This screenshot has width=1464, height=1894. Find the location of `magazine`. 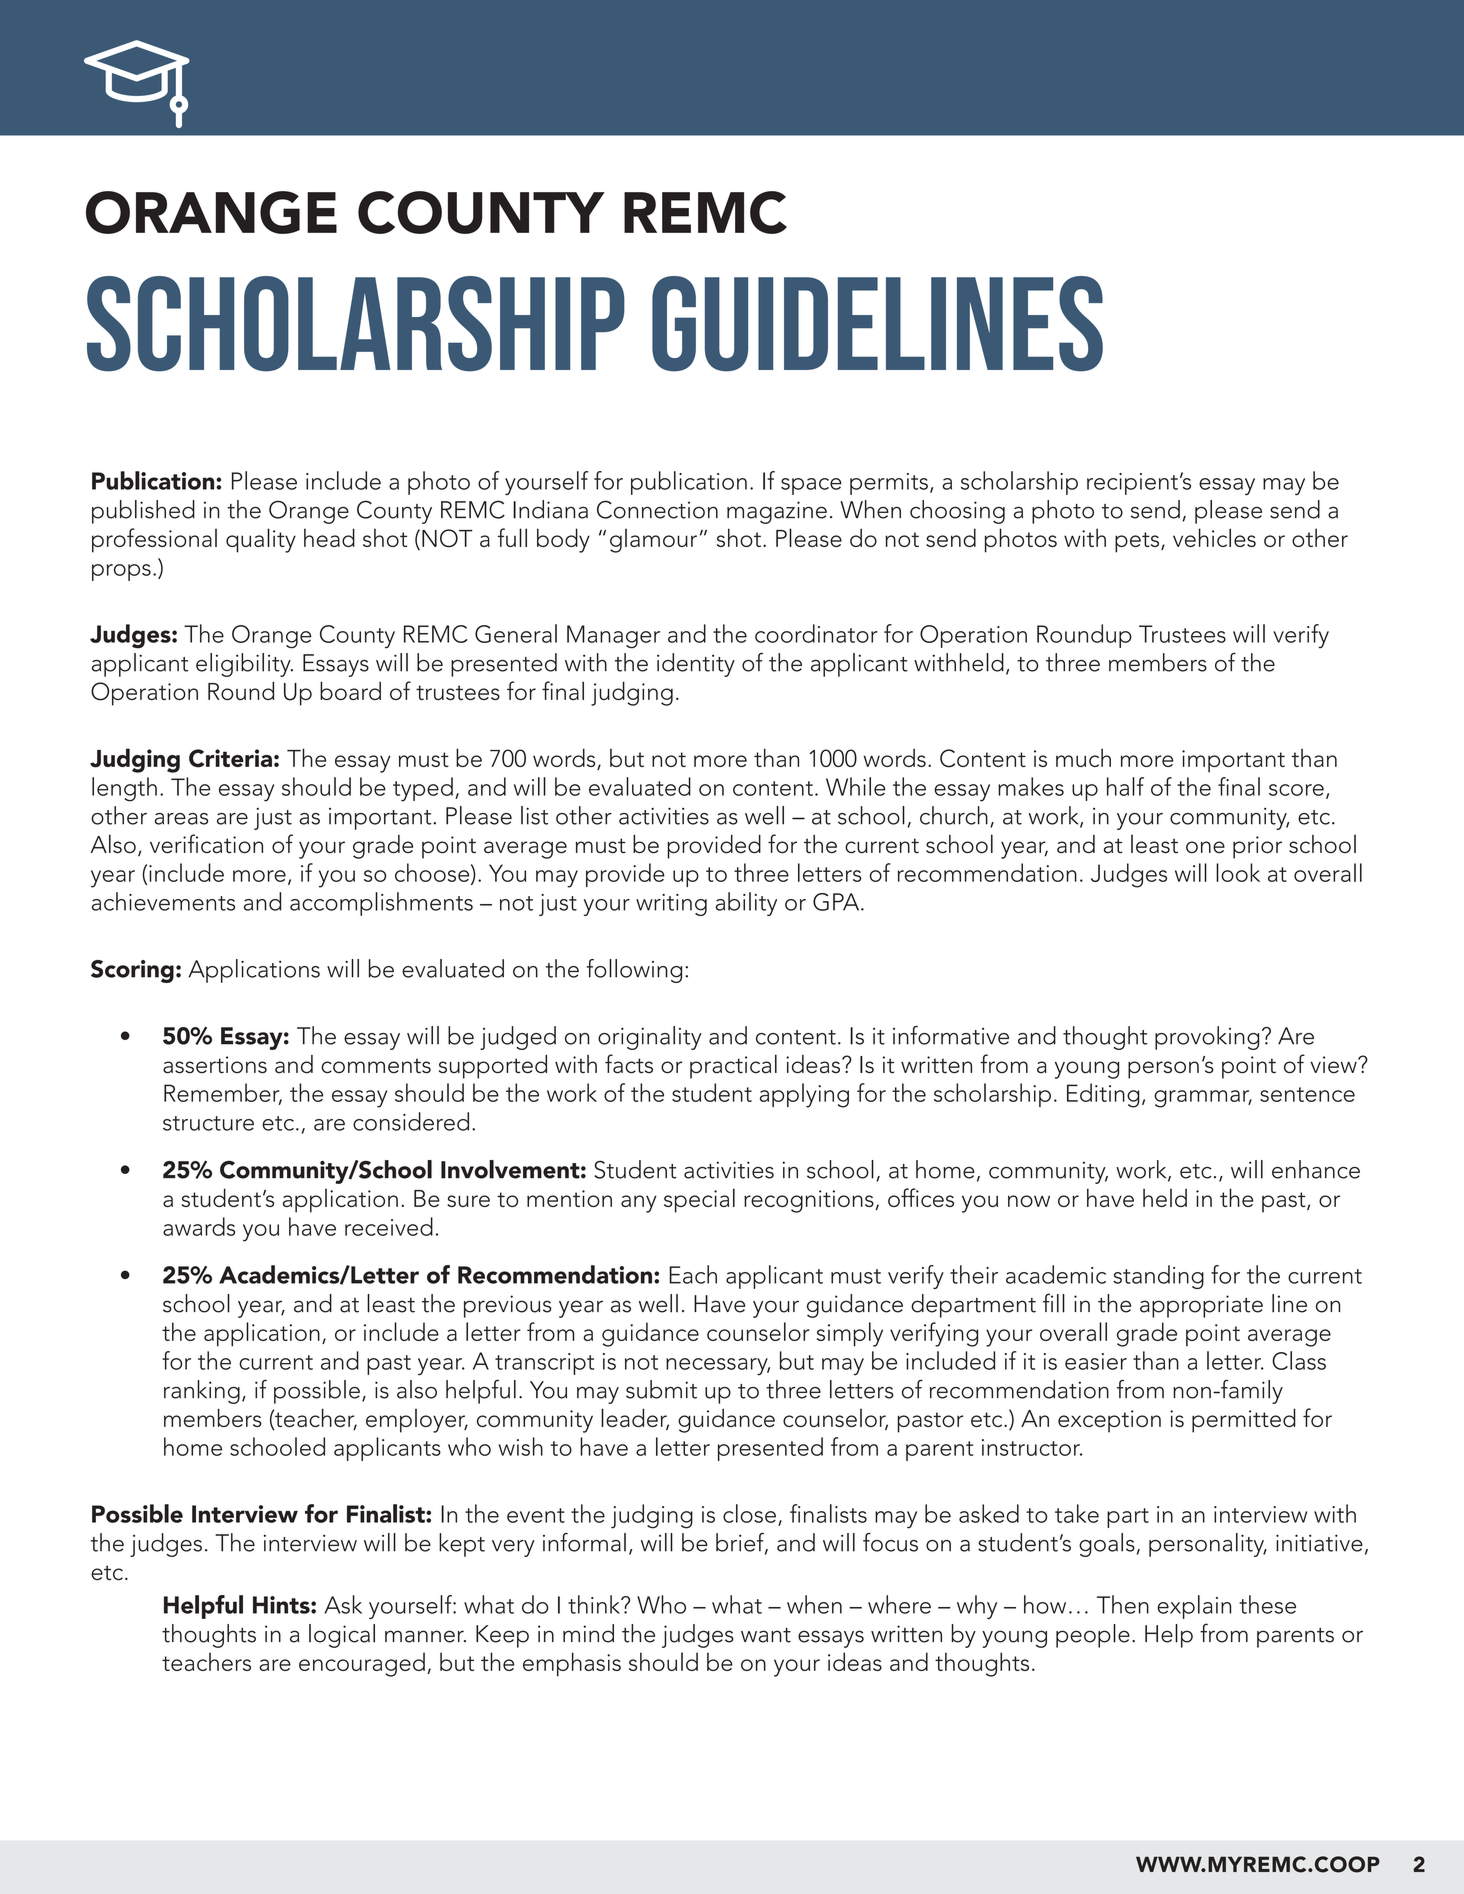

magazine is located at coordinates (777, 512).
